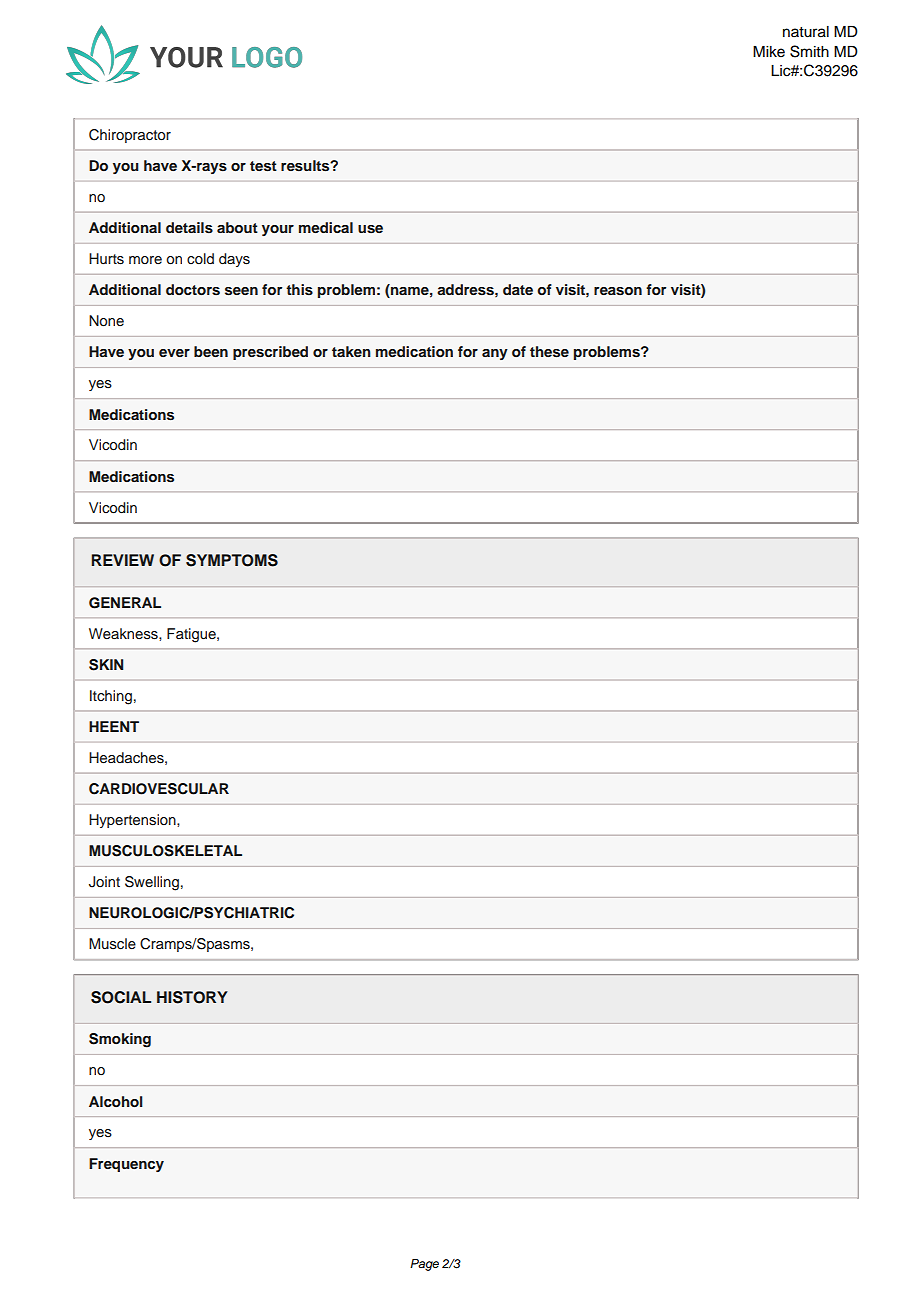 The width and height of the page is (924, 1308). I want to click on Chiropractor, so click(130, 136).
